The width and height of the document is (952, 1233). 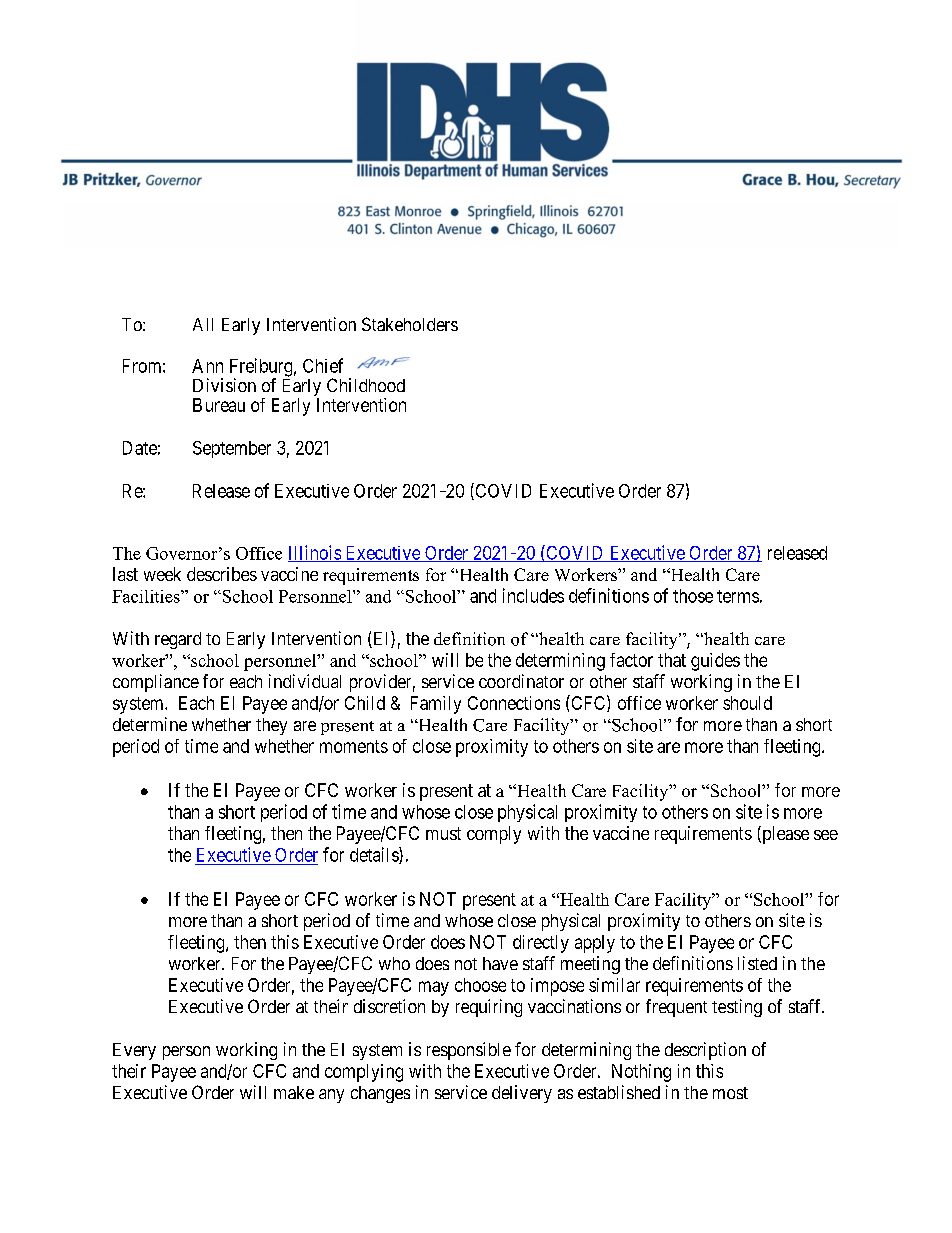 I want to click on Ann, so click(x=207, y=366).
